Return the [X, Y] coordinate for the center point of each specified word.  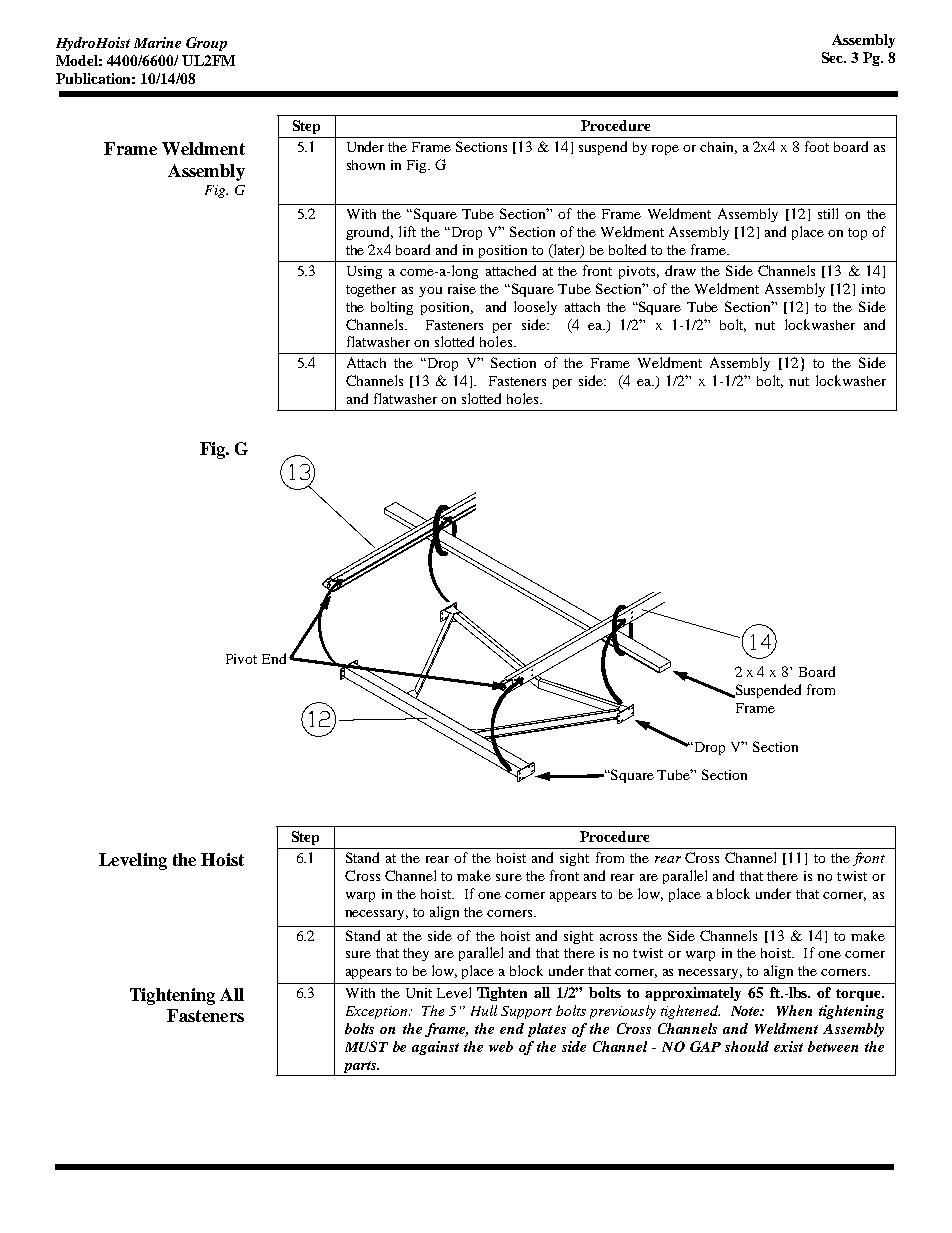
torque [859, 995]
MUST [366, 1046]
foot [817, 146]
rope [665, 150]
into [873, 289]
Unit [419, 993]
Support [526, 1012]
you [430, 292]
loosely [535, 308]
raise [462, 289]
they [416, 954]
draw [680, 270]
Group [206, 44]
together [371, 290]
